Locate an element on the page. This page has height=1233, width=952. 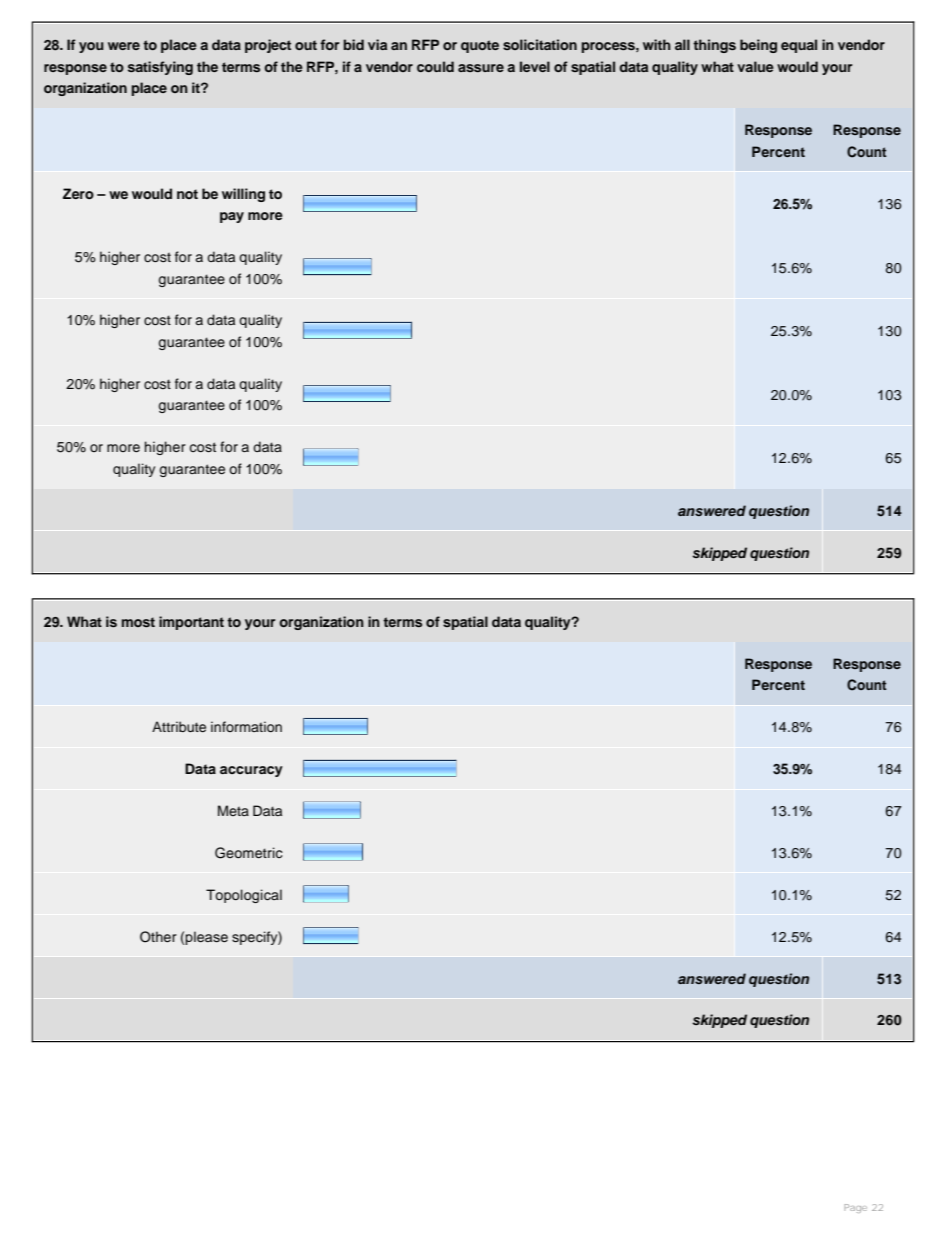
satisfying is located at coordinates (160, 68).
